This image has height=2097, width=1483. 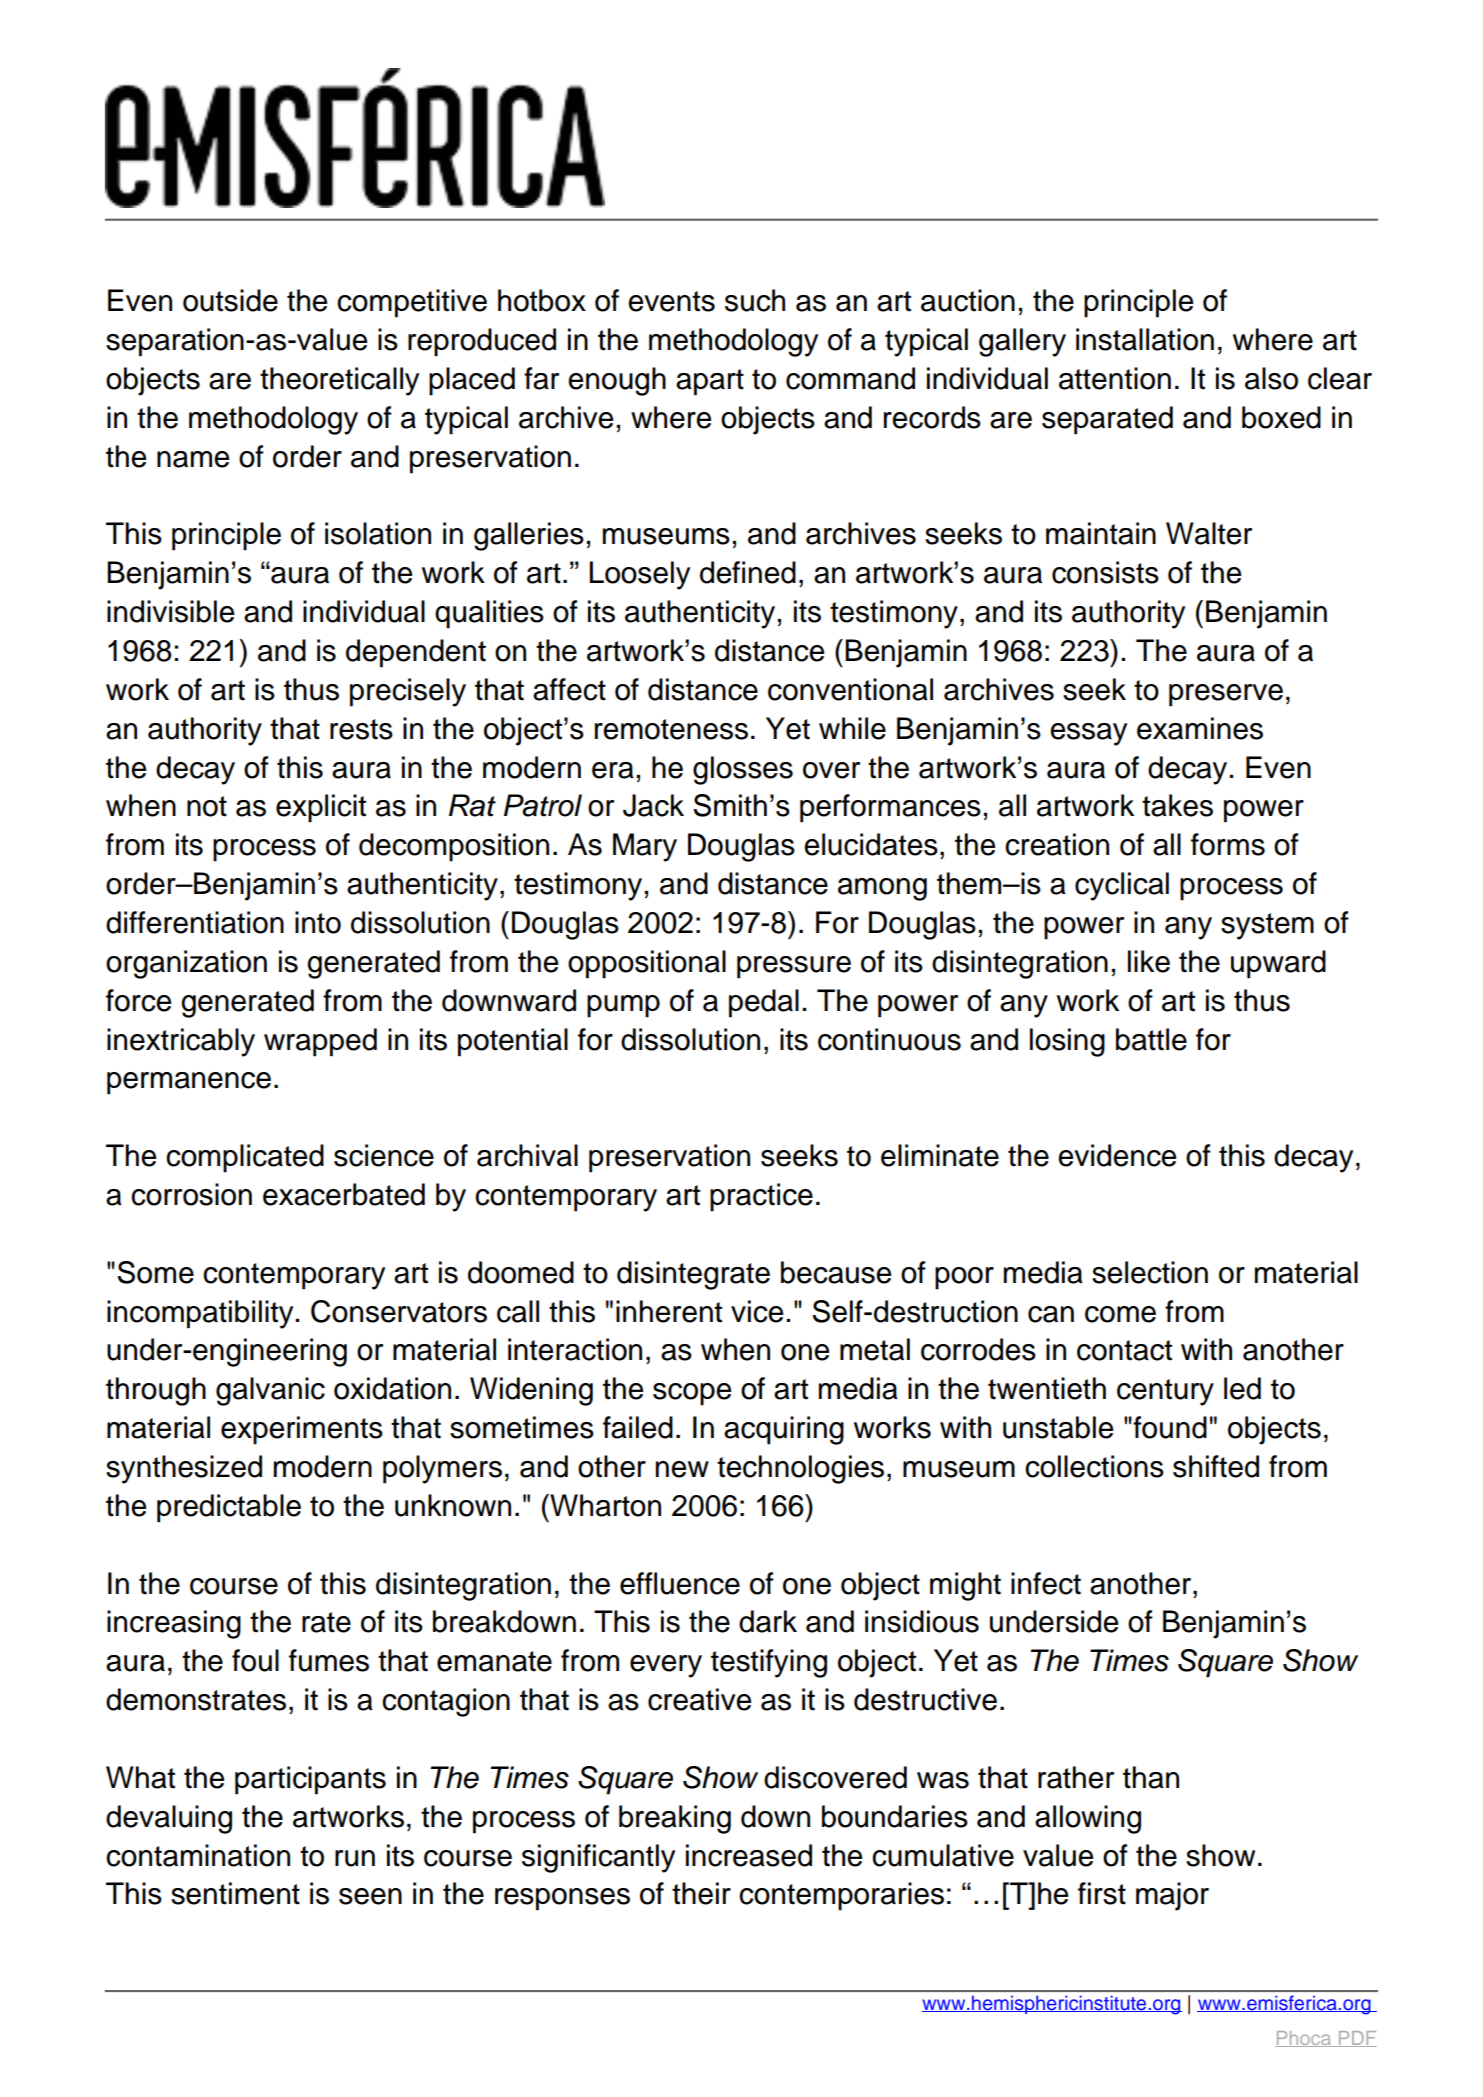 I want to click on system, so click(x=1267, y=926).
